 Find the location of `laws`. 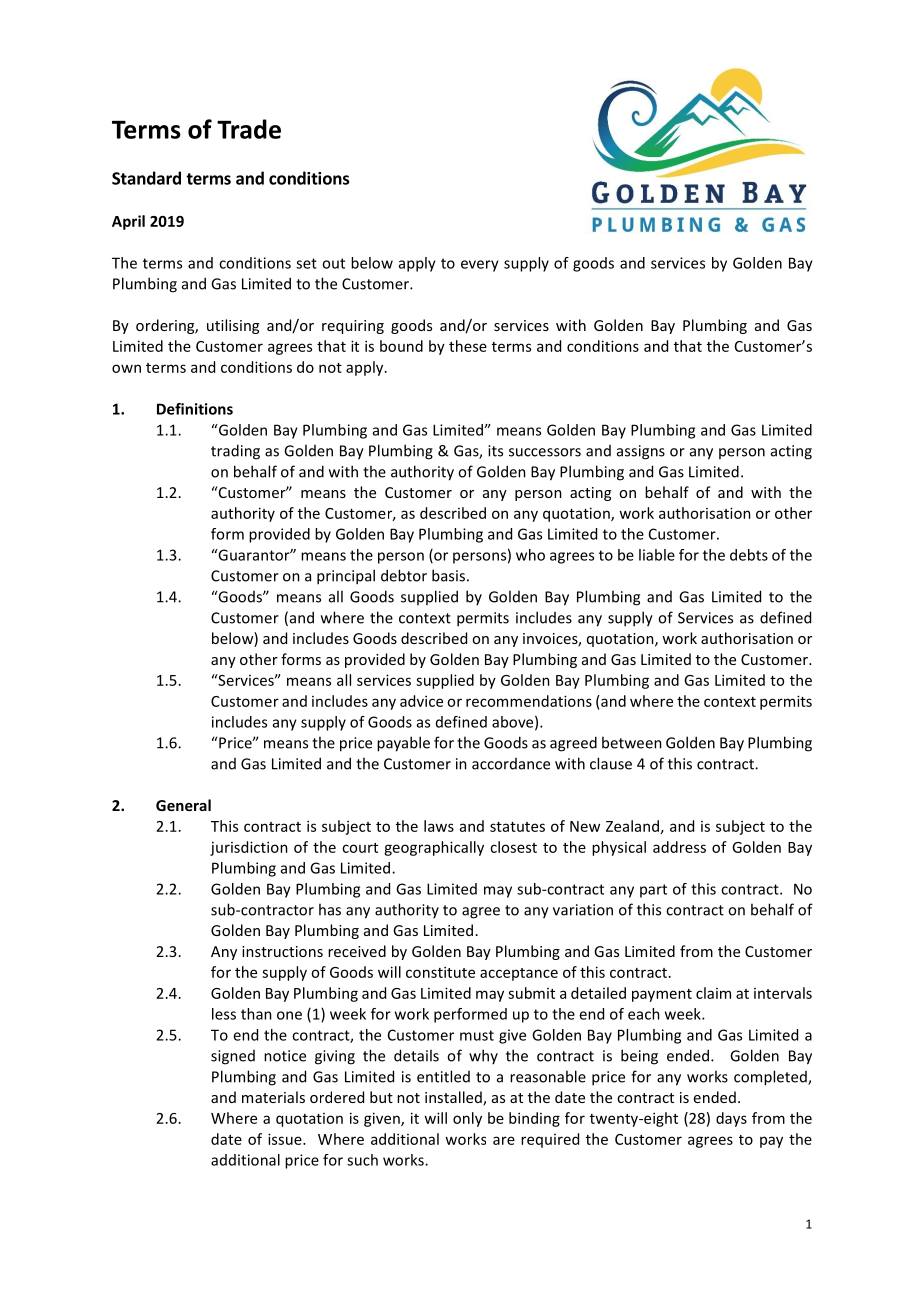

laws is located at coordinates (439, 826).
